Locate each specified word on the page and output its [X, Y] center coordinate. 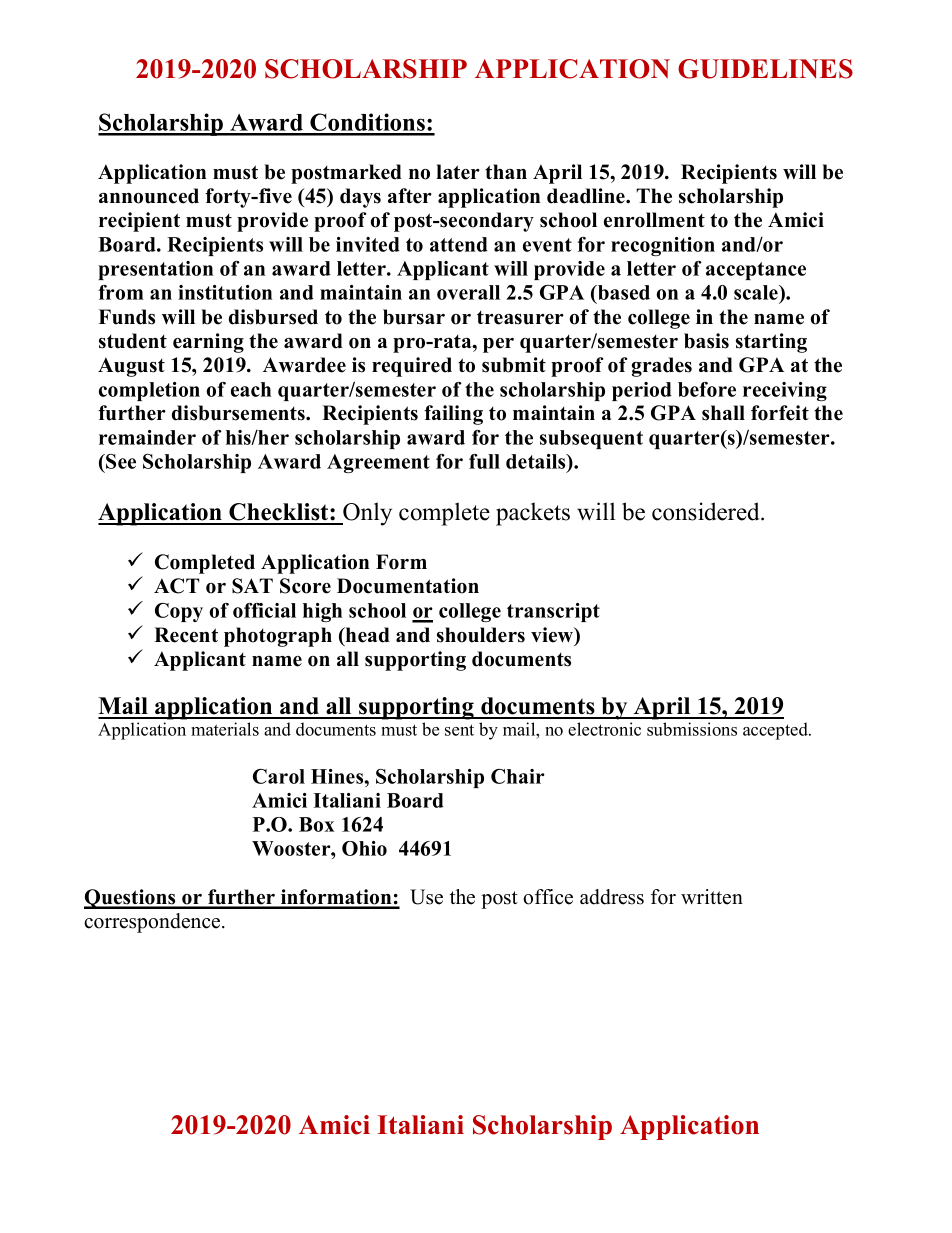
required [412, 367]
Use [426, 897]
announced [149, 196]
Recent [186, 635]
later [458, 172]
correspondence [153, 923]
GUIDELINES [765, 69]
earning [208, 343]
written [712, 897]
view [553, 636]
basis [706, 341]
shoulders [481, 635]
